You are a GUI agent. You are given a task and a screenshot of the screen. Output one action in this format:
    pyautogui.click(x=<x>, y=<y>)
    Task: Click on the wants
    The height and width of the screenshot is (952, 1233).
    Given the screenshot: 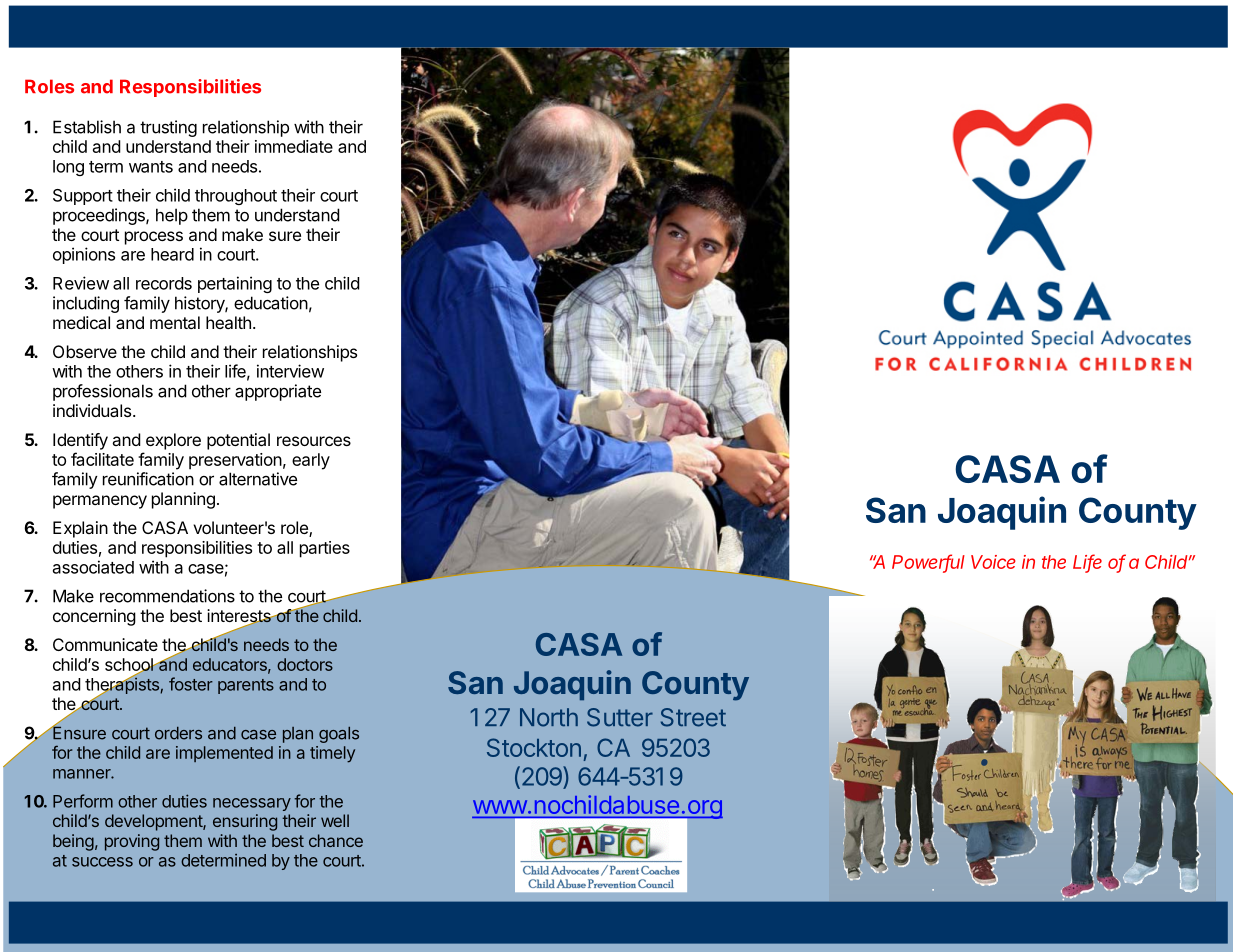 What is the action you would take?
    pyautogui.click(x=151, y=167)
